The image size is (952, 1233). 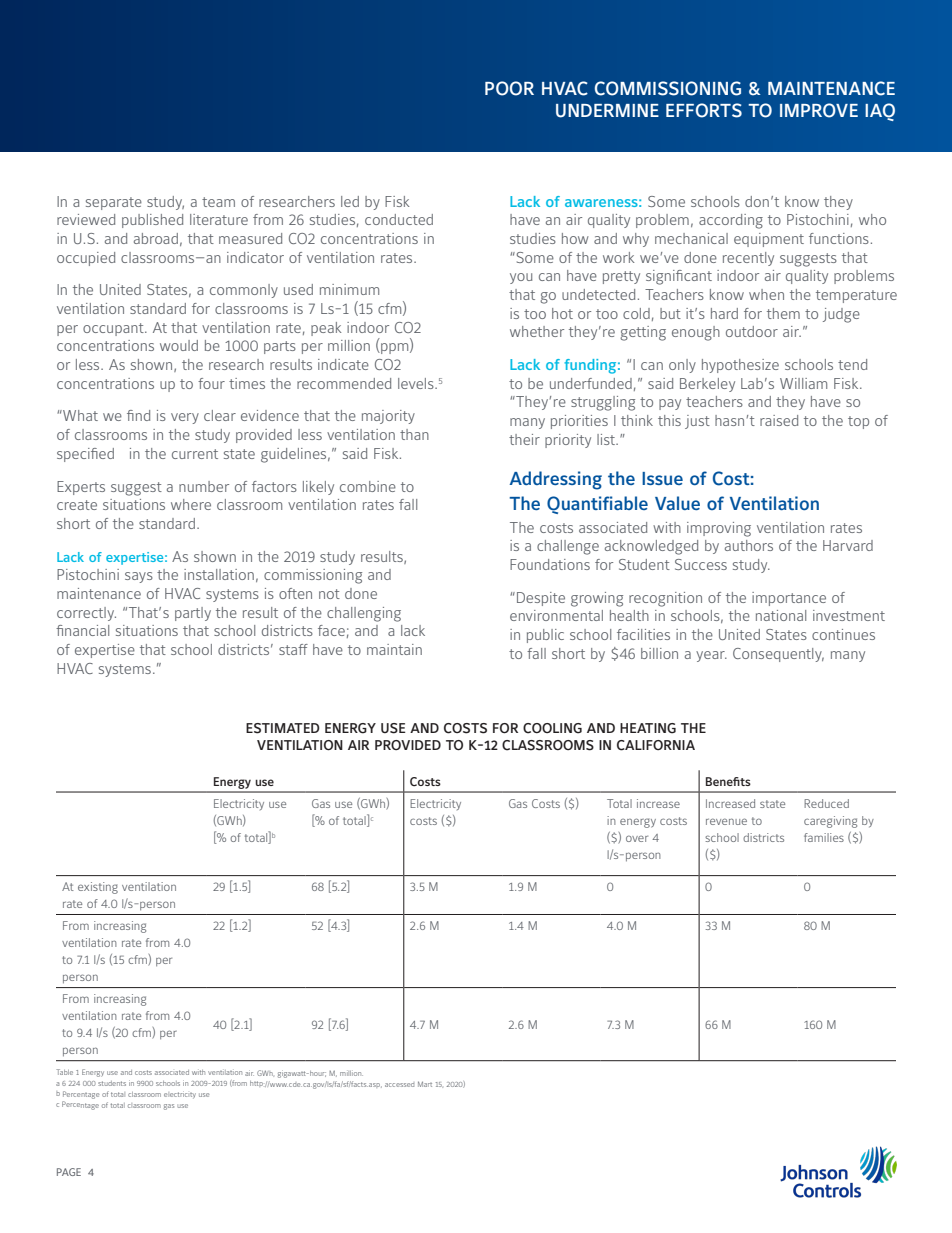 I want to click on raised, so click(x=779, y=420).
